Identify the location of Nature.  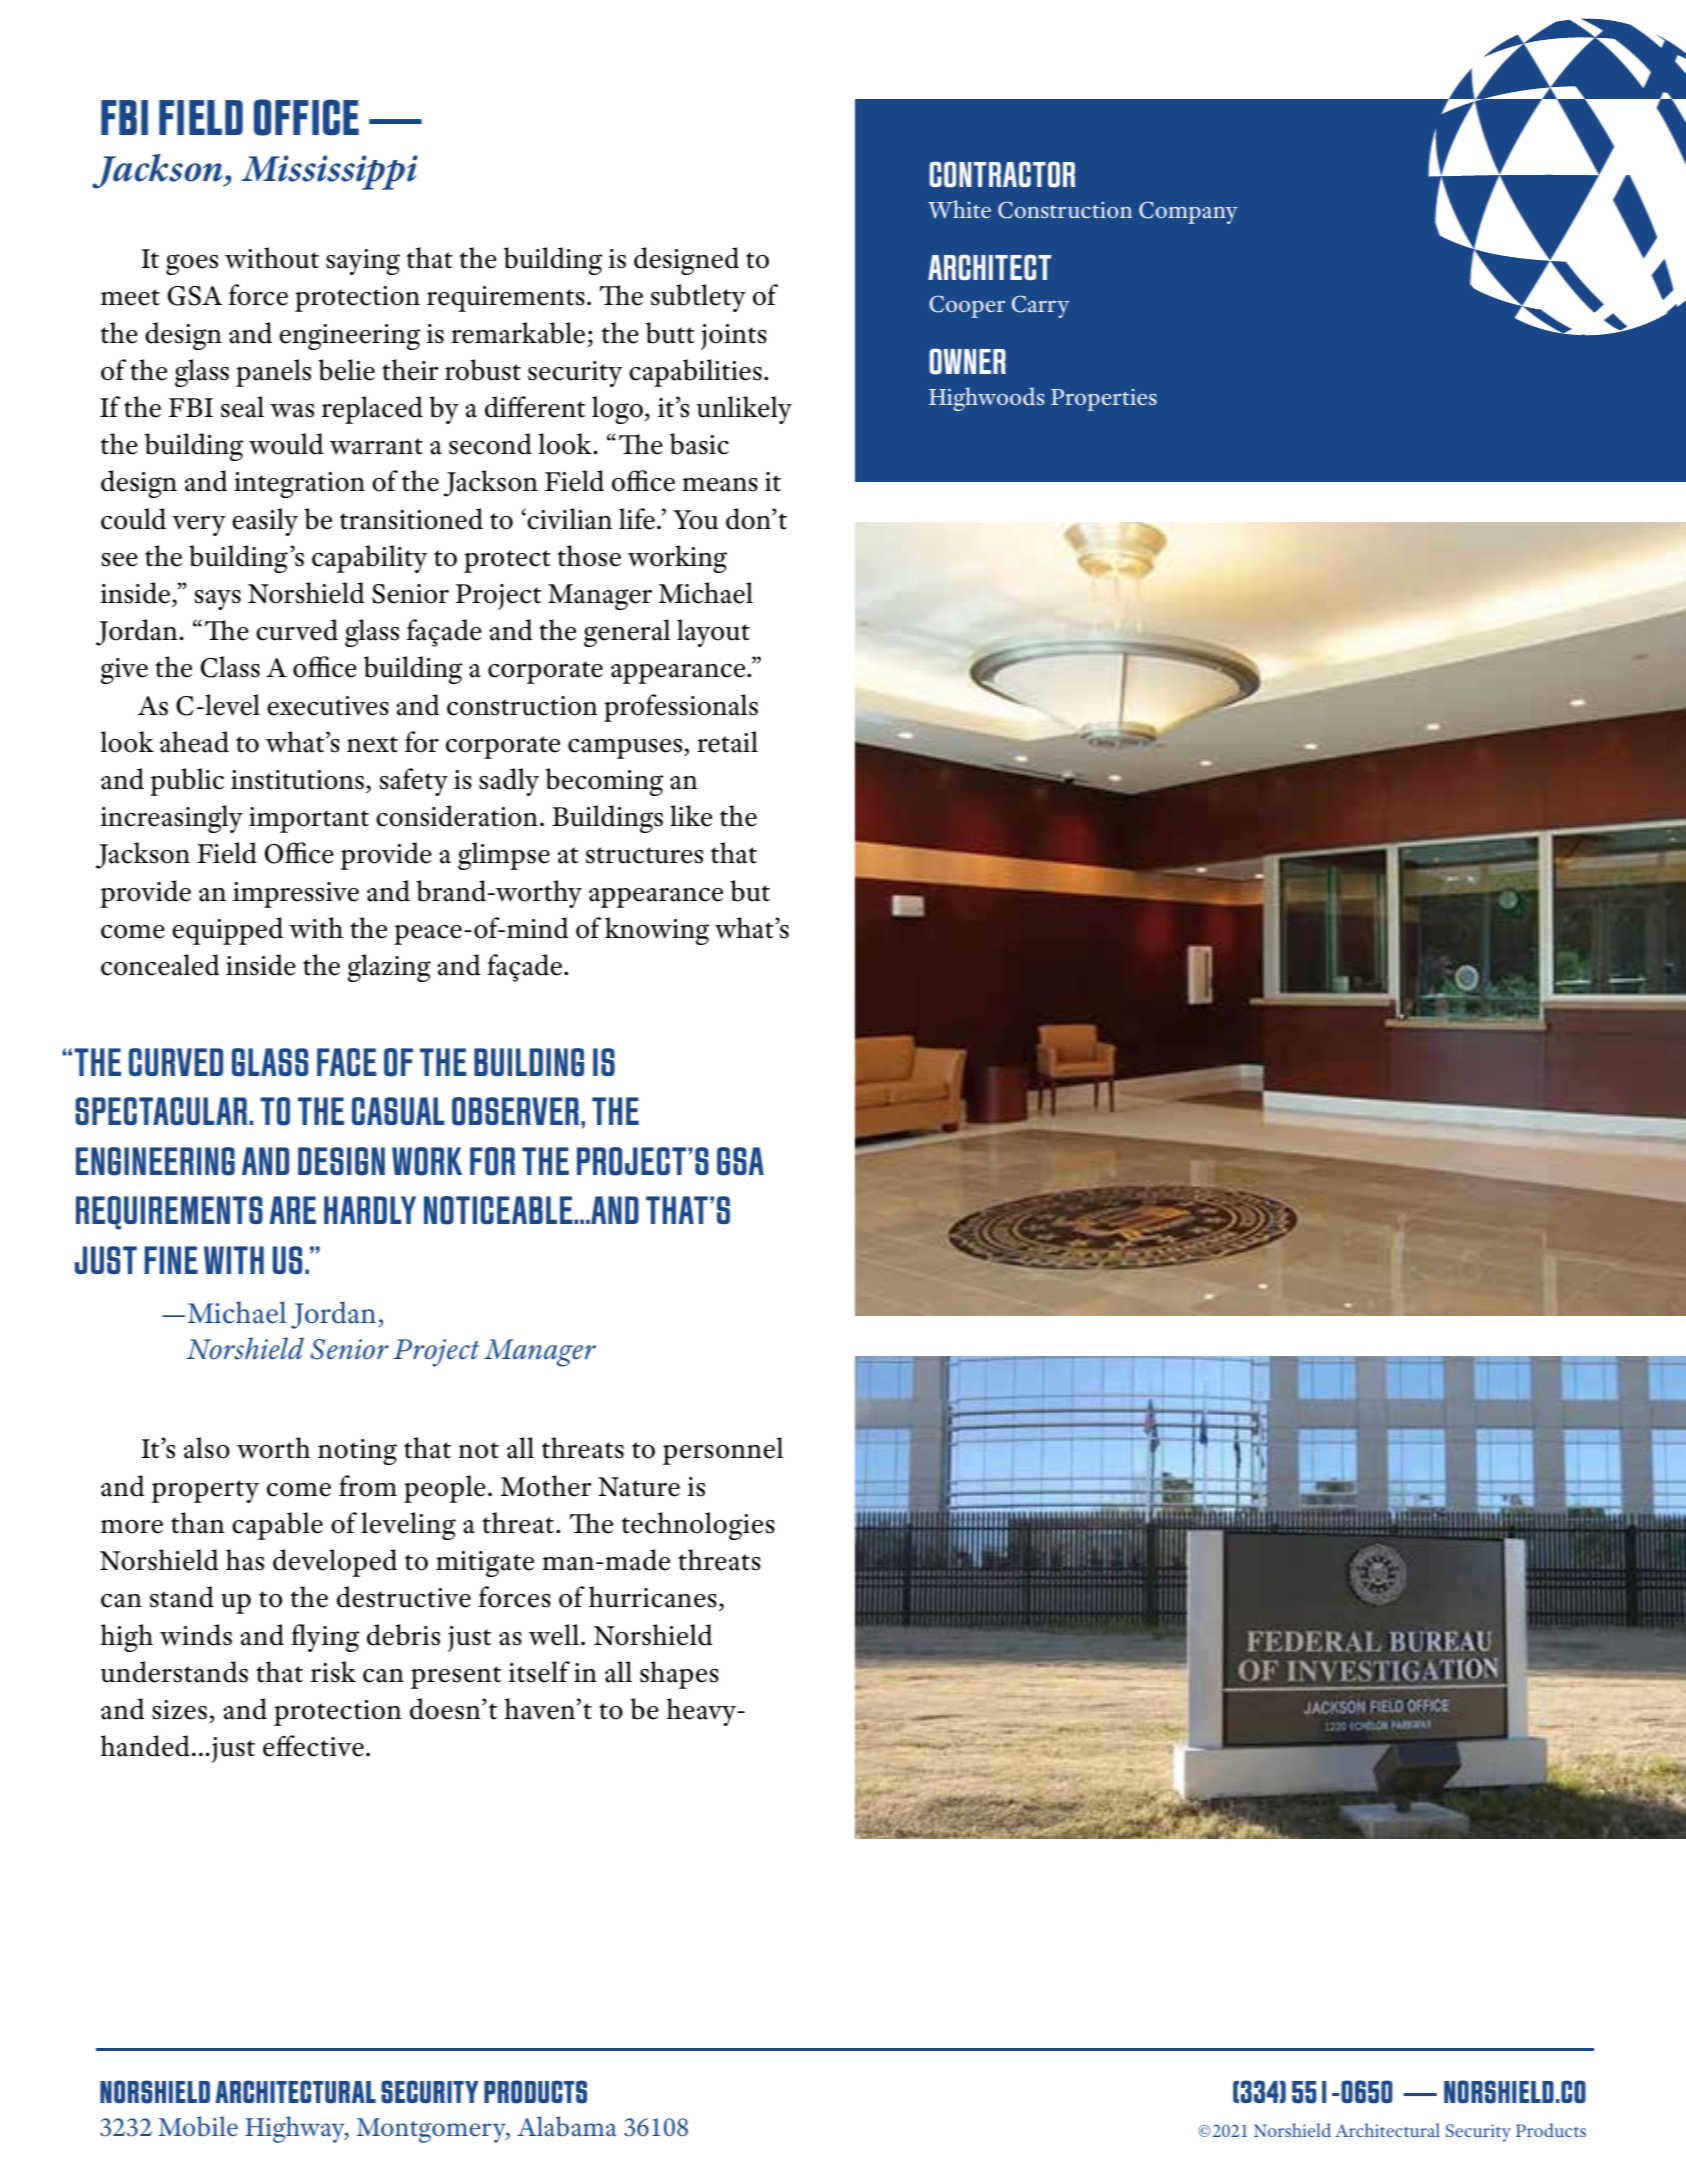
(639, 1487).
